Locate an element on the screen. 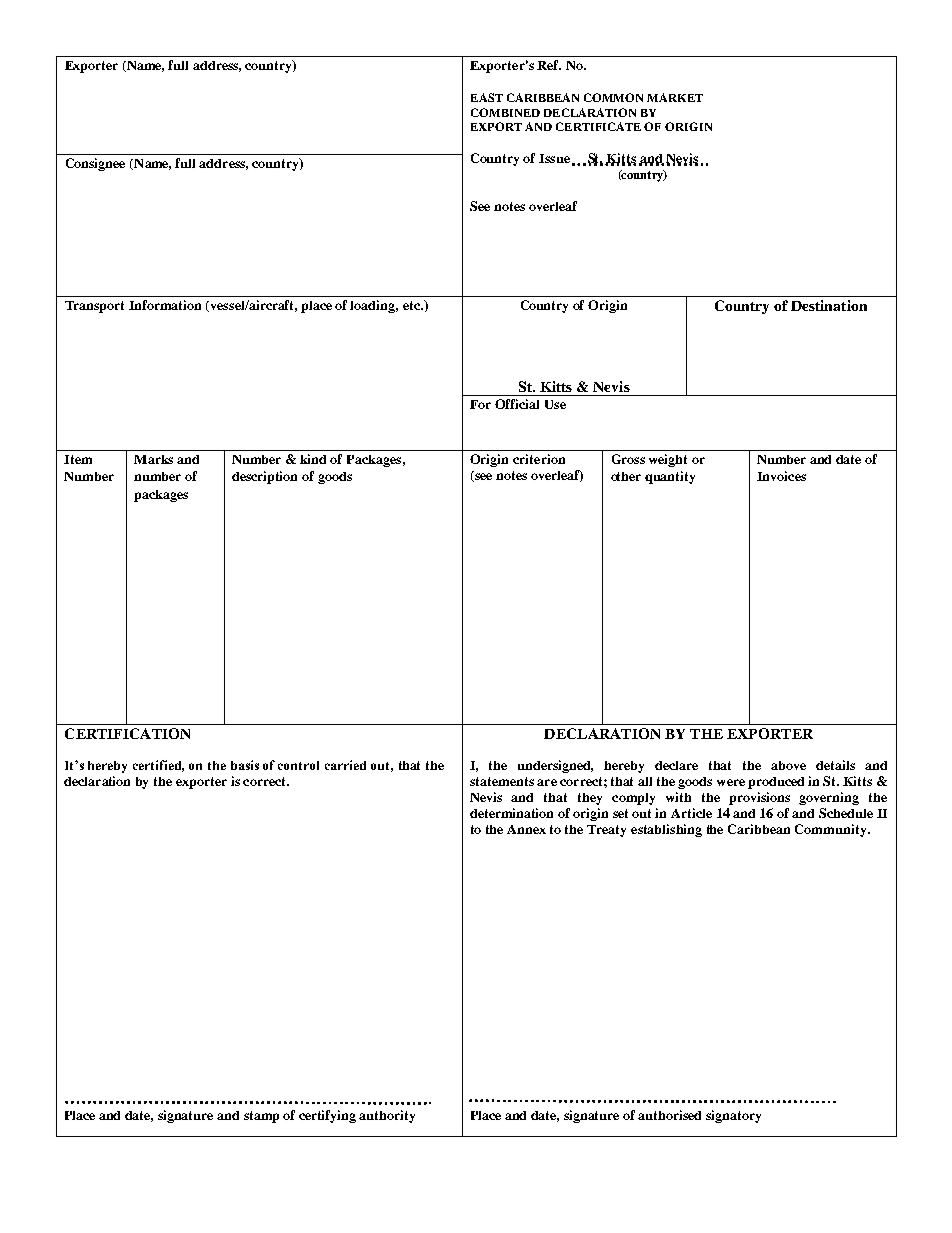  stamp is located at coordinates (261, 1117).
